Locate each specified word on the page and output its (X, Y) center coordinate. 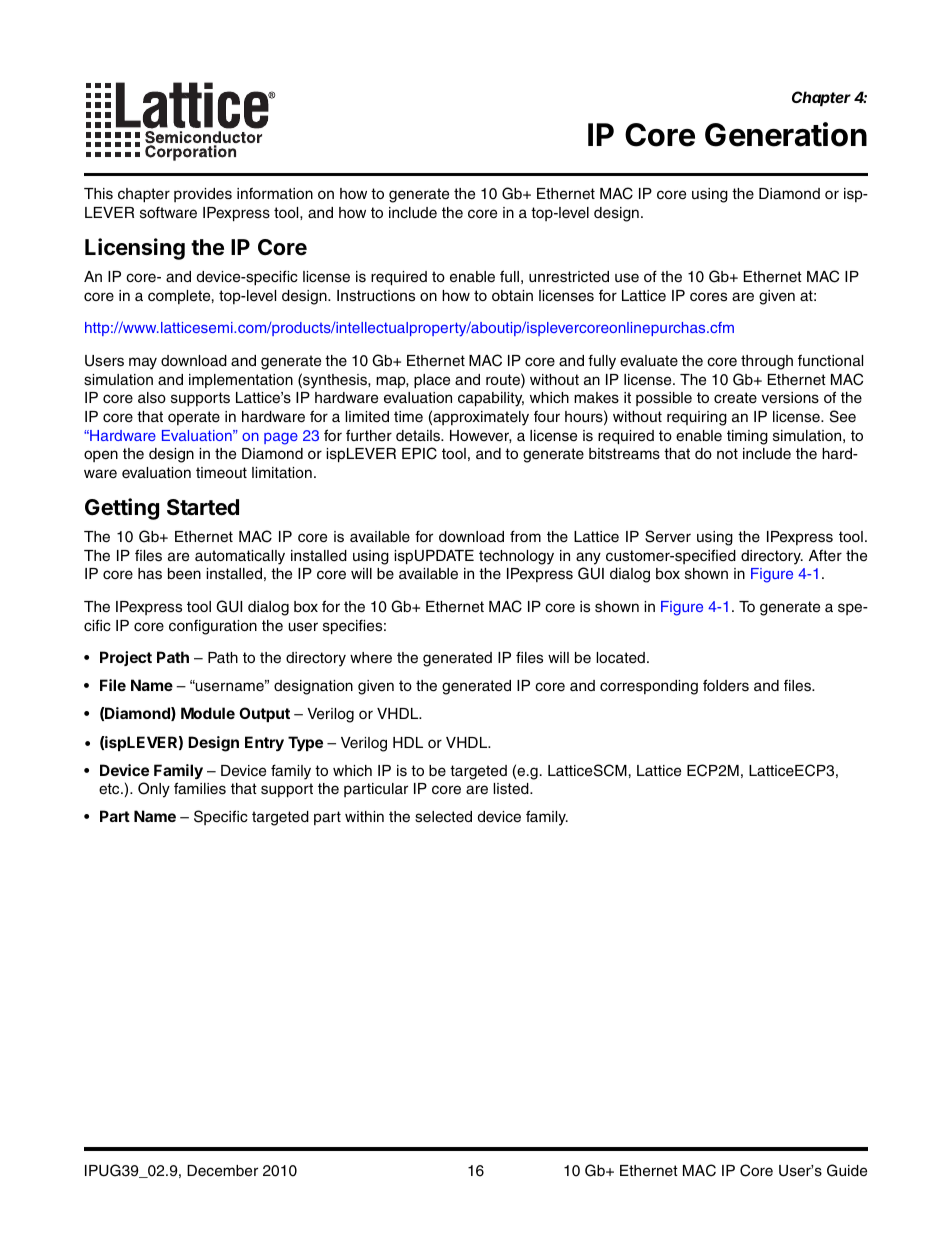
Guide (847, 1170)
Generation (786, 134)
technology (516, 557)
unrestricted (569, 277)
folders (726, 685)
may (143, 363)
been (184, 574)
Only (154, 790)
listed (512, 789)
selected (443, 817)
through (767, 362)
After (825, 555)
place (432, 381)
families (200, 788)
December (222, 1171)
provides (203, 195)
